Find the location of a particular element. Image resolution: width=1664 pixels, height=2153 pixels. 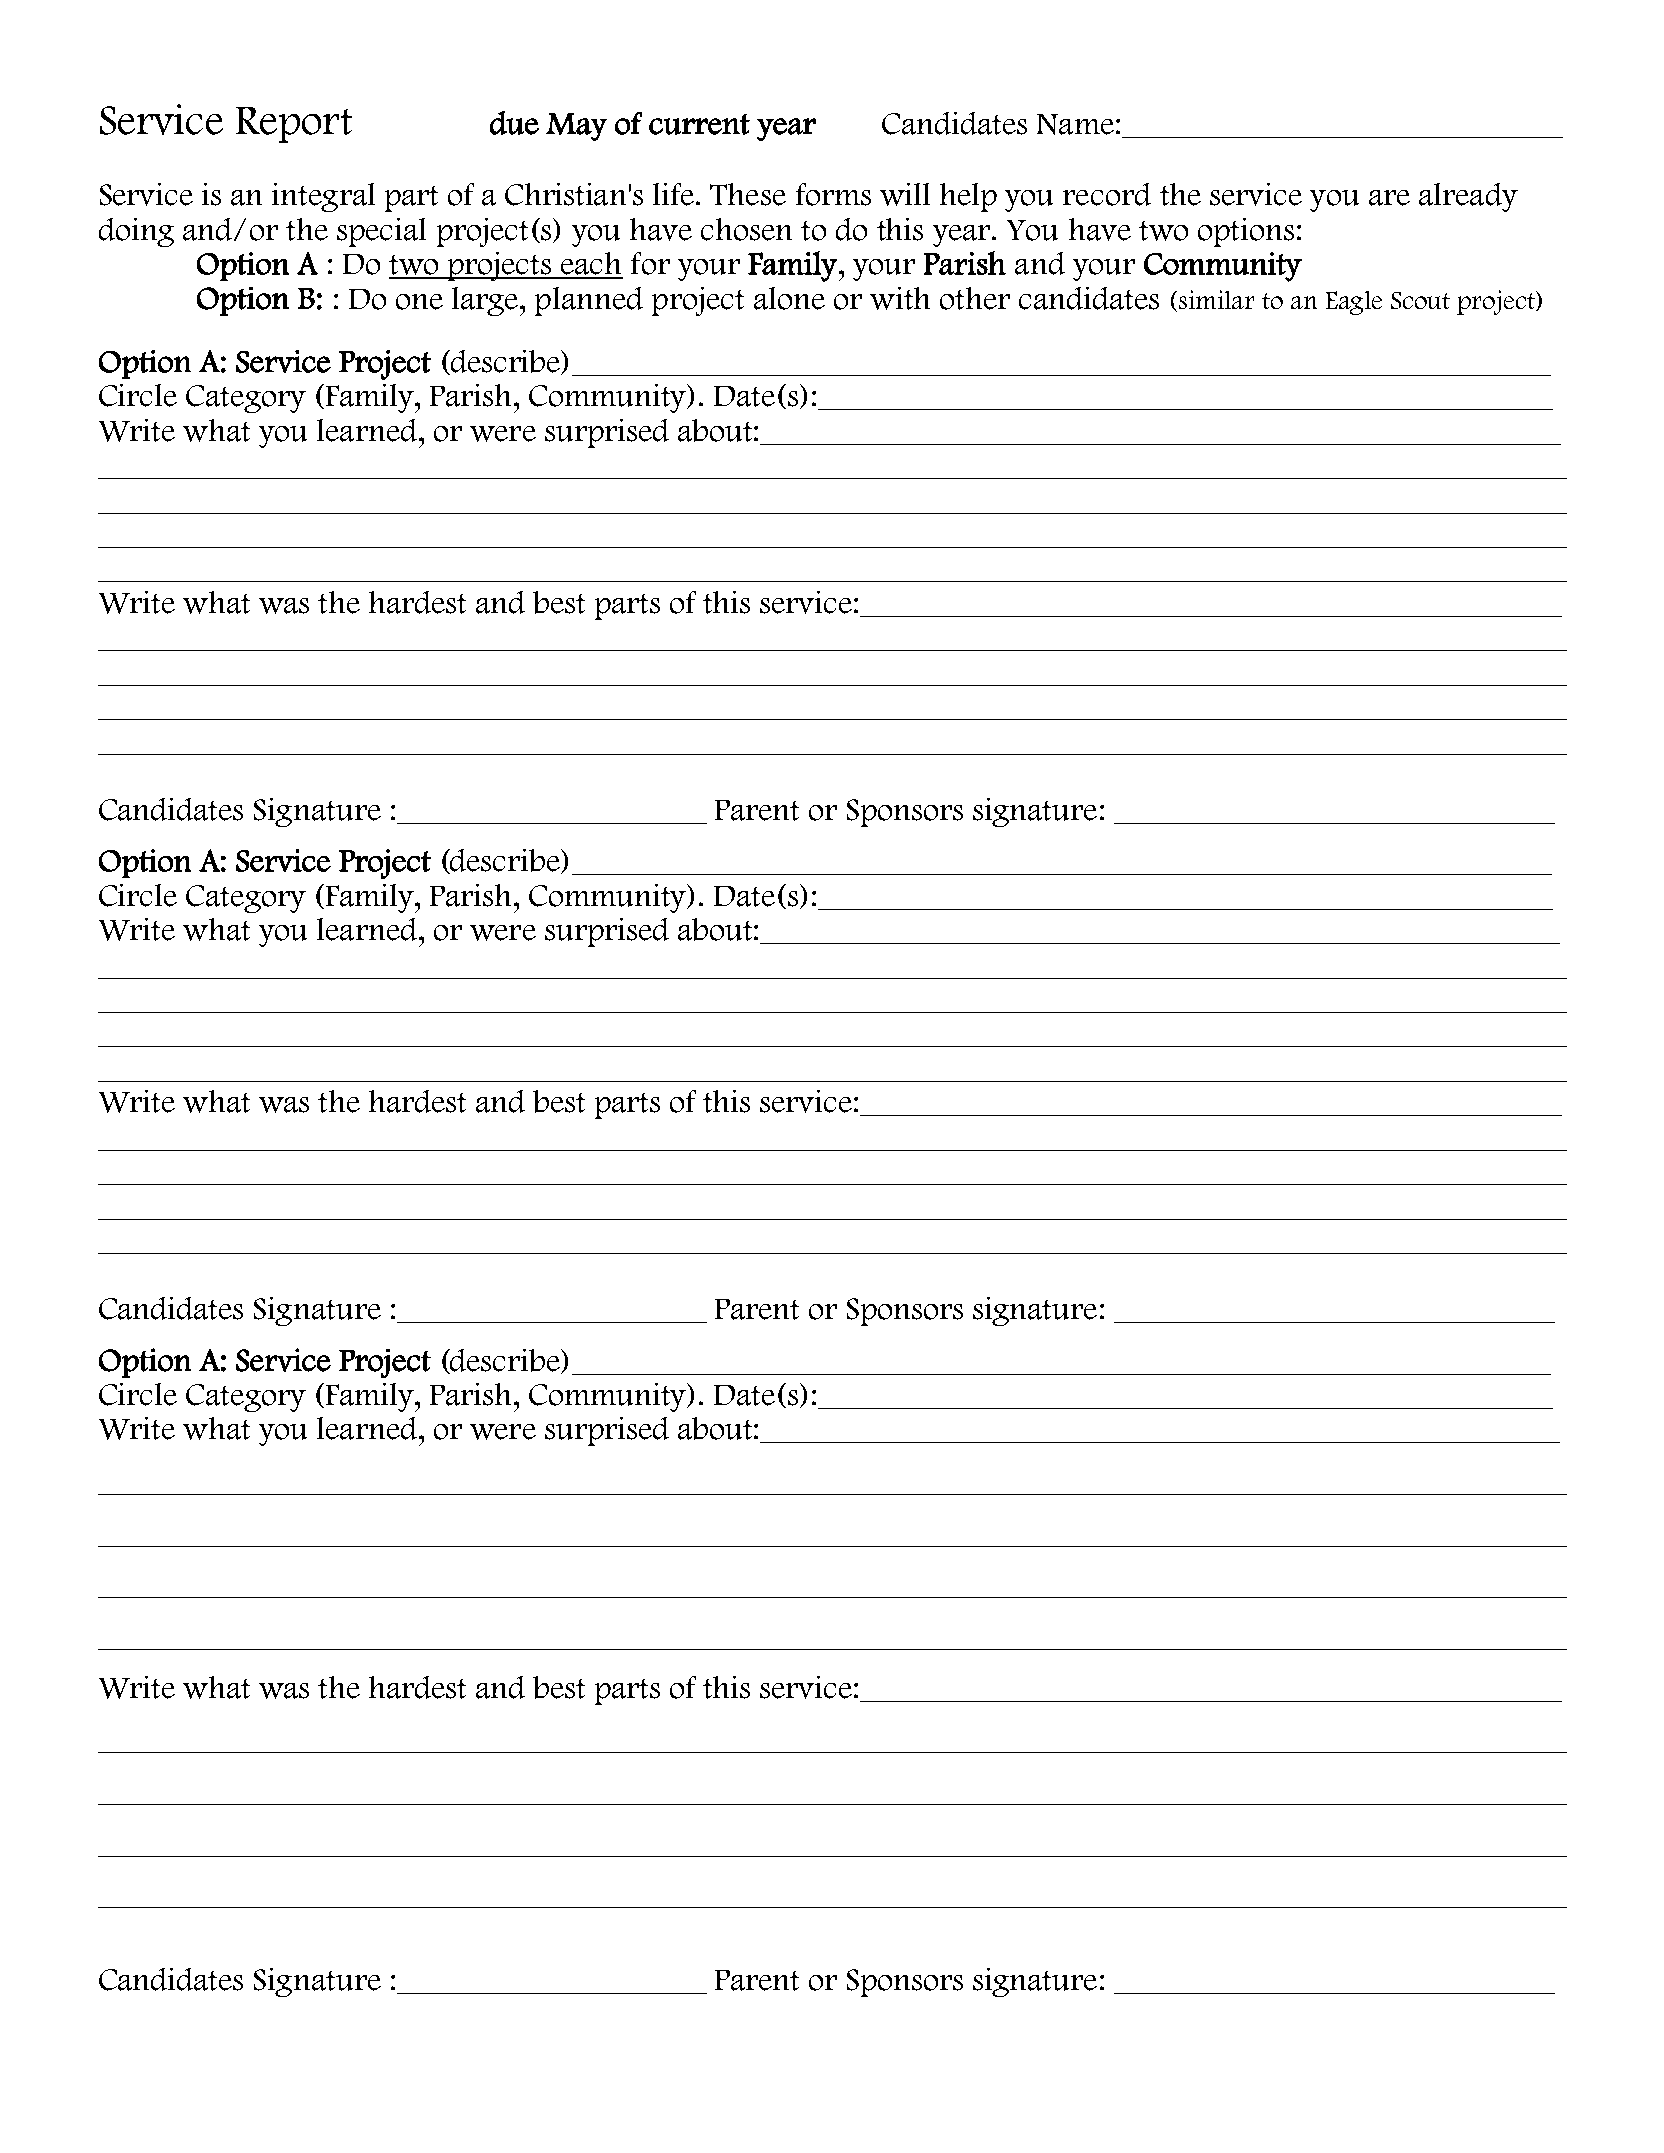

Report is located at coordinates (294, 125).
